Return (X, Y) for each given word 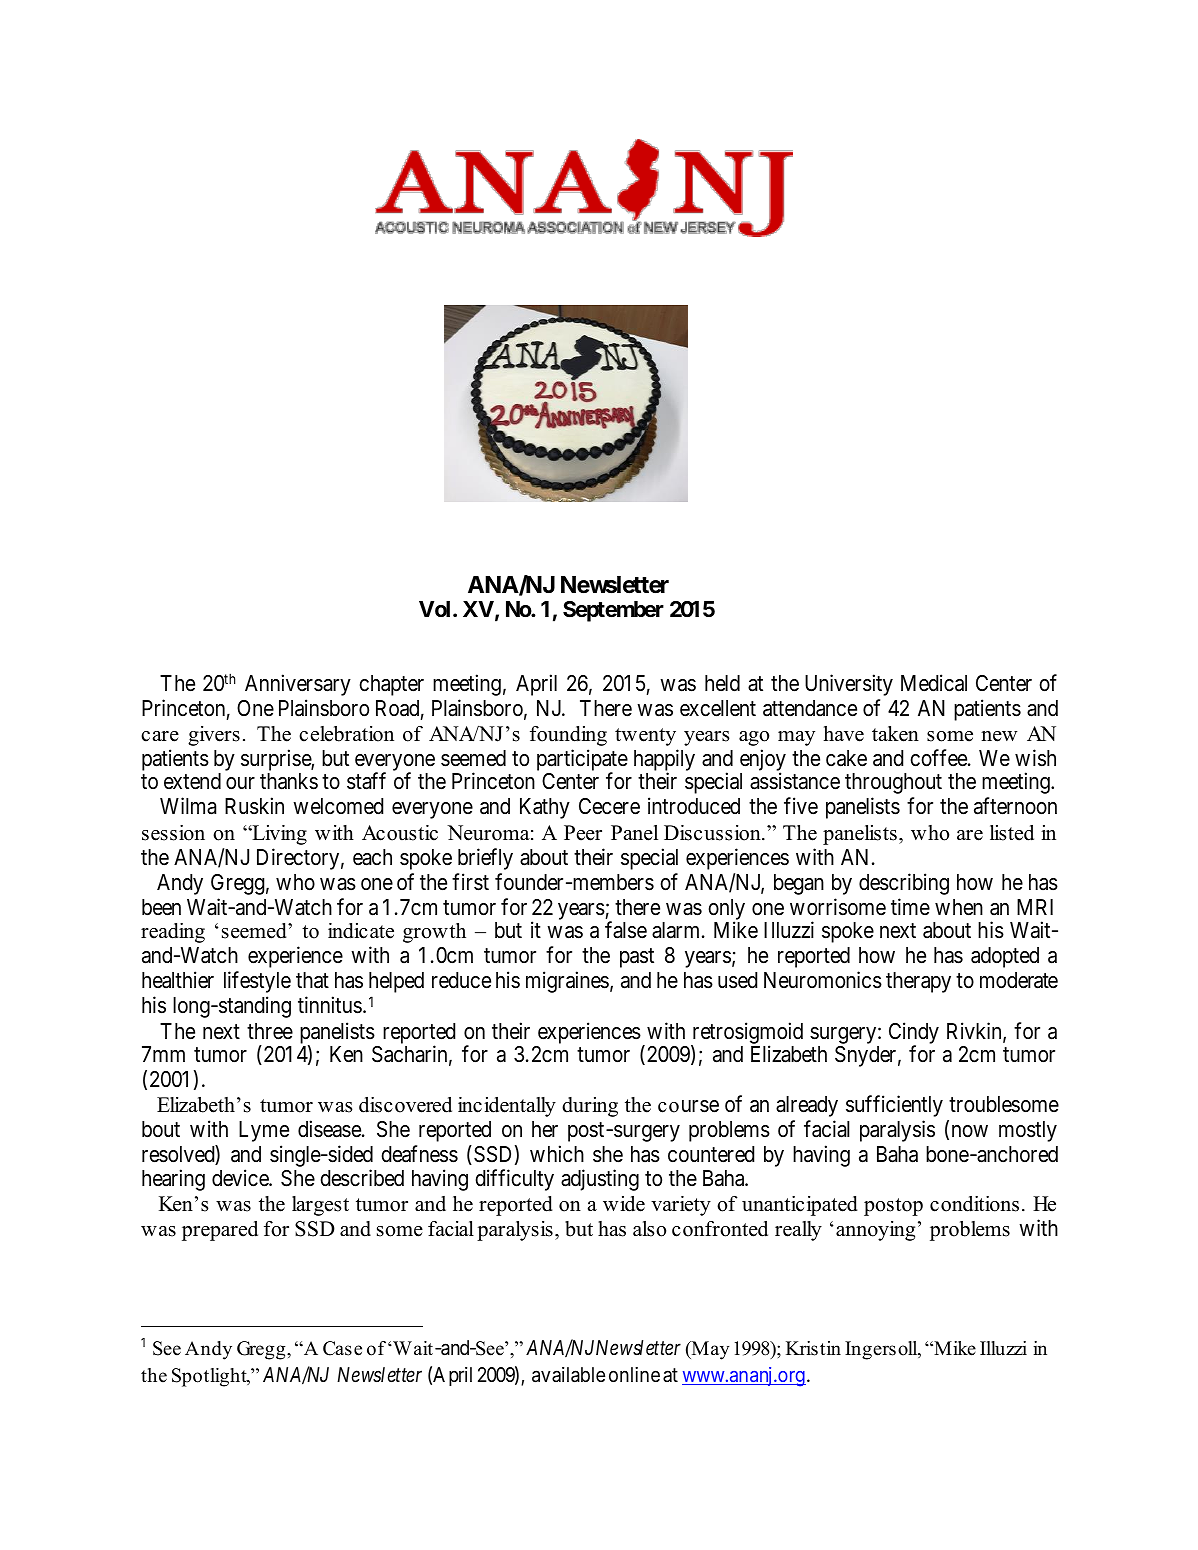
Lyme (264, 1131)
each (372, 857)
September (613, 611)
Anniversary (298, 685)
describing (904, 884)
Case (342, 1348)
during (590, 1107)
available (568, 1375)
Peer (583, 833)
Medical (934, 683)
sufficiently (894, 1106)
